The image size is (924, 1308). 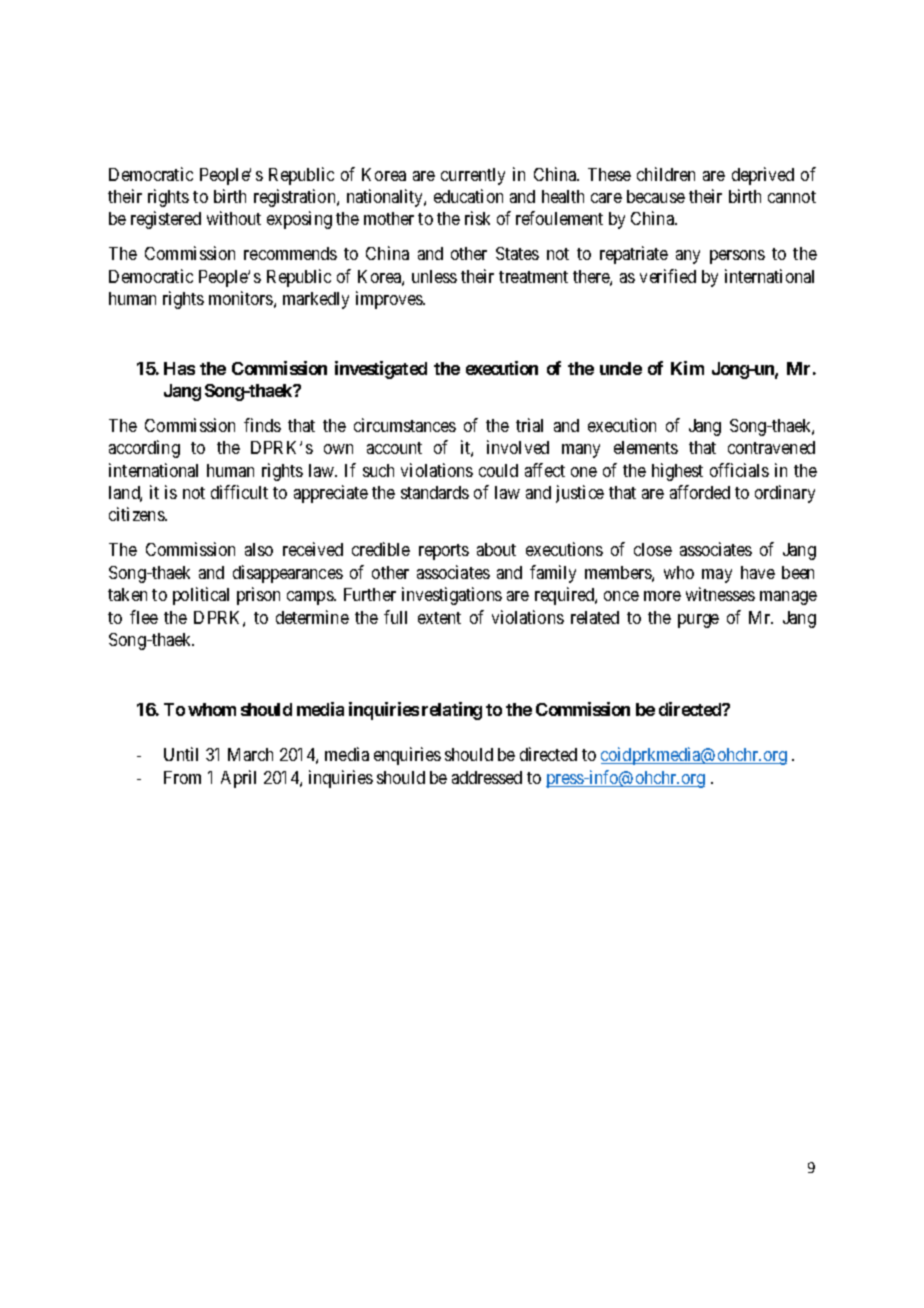 What do you see at coordinates (262, 425) in the screenshot?
I see `finds` at bounding box center [262, 425].
